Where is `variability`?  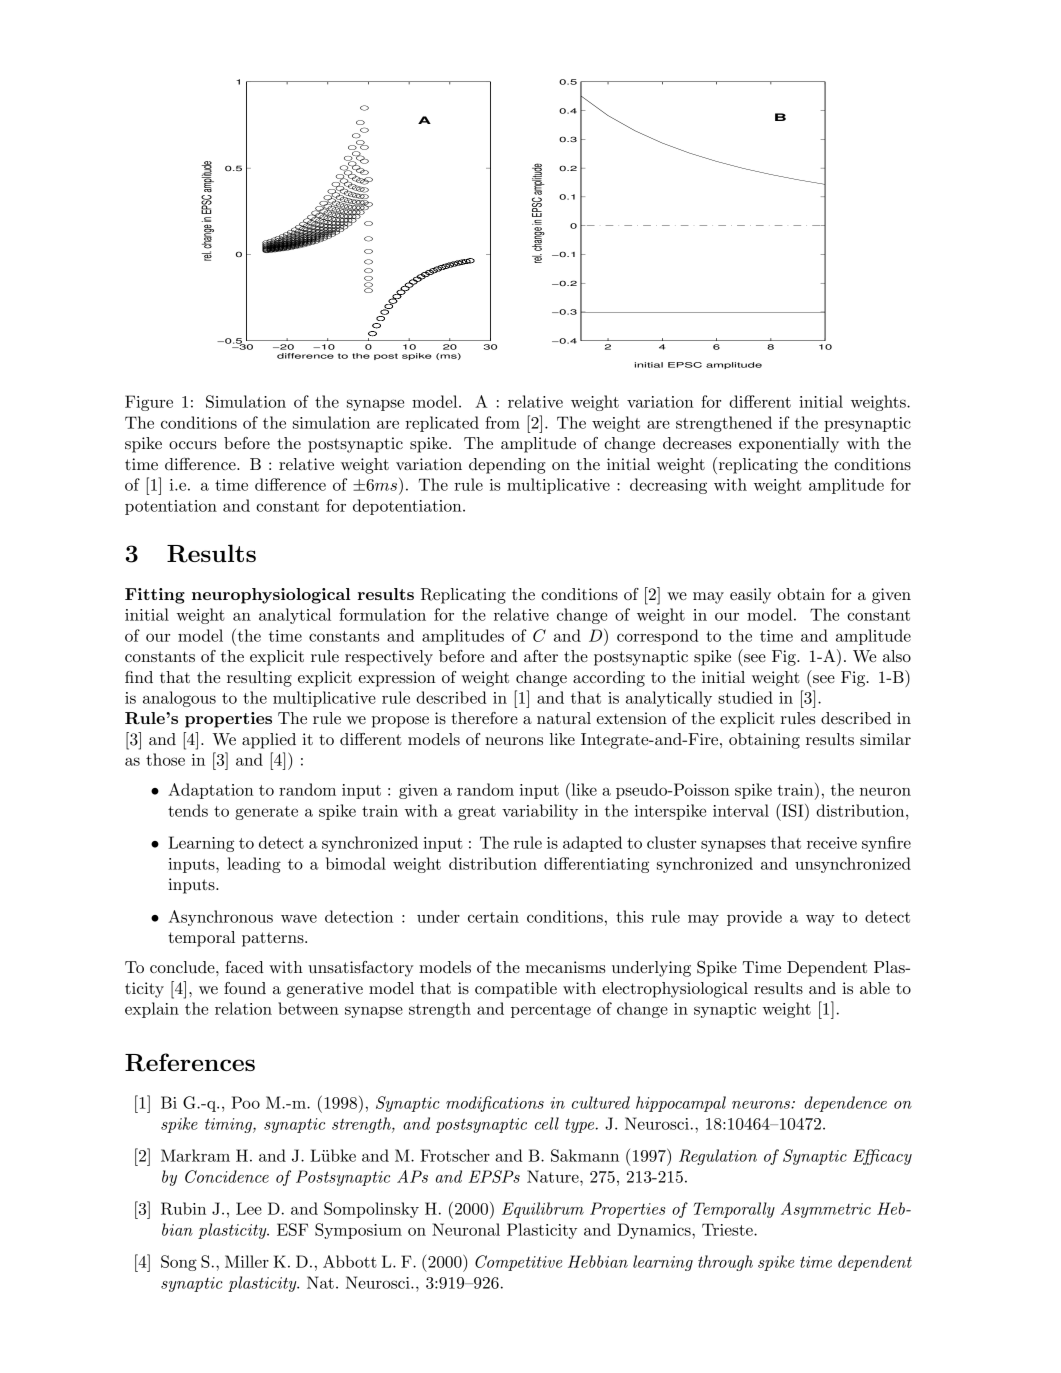 variability is located at coordinates (540, 812).
